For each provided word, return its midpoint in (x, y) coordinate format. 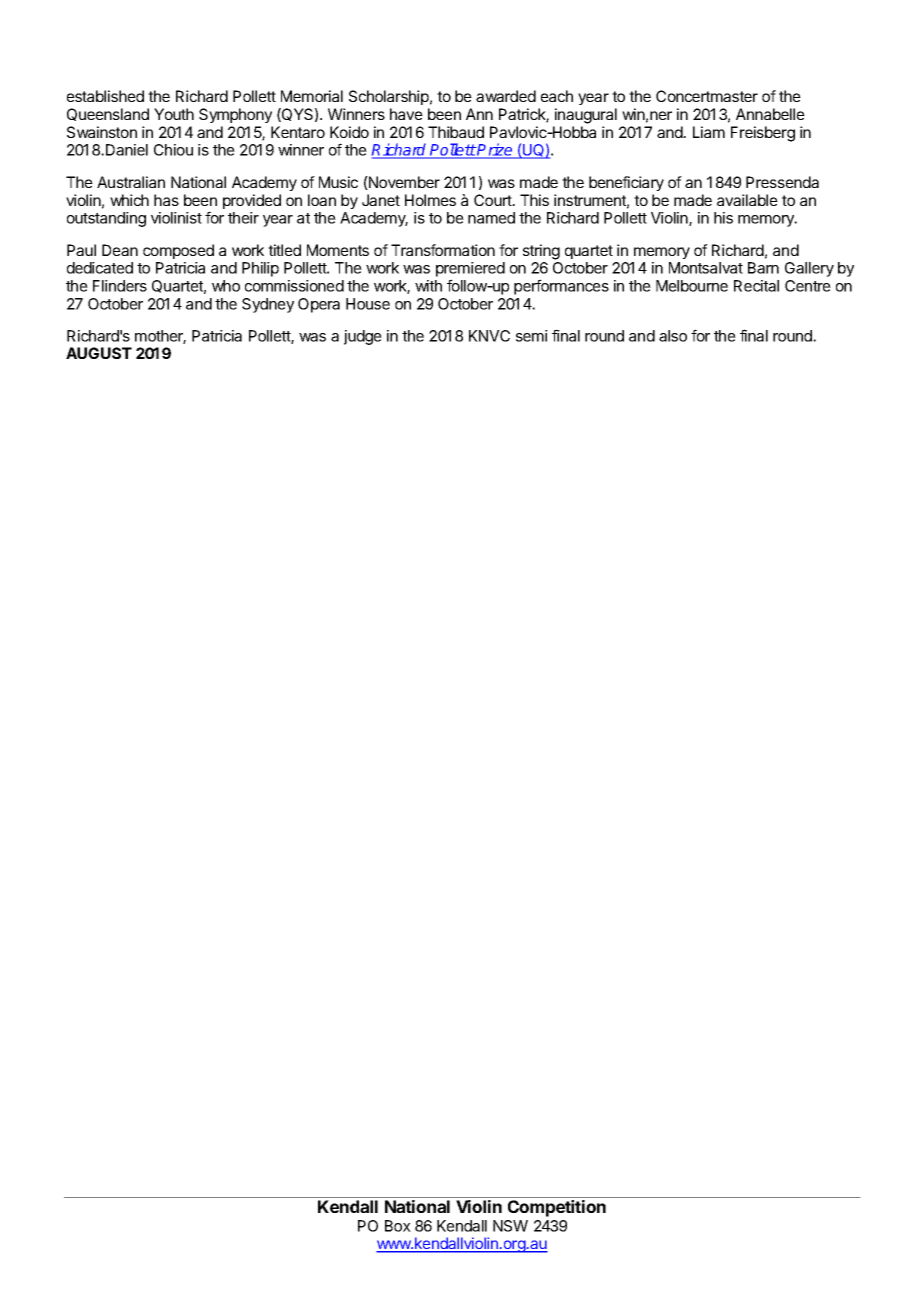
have (406, 114)
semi (532, 336)
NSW (510, 1226)
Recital (756, 286)
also (673, 336)
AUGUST (99, 353)
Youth (174, 114)
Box (398, 1226)
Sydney (268, 305)
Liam (709, 132)
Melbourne (692, 286)
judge (363, 337)
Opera (319, 305)
